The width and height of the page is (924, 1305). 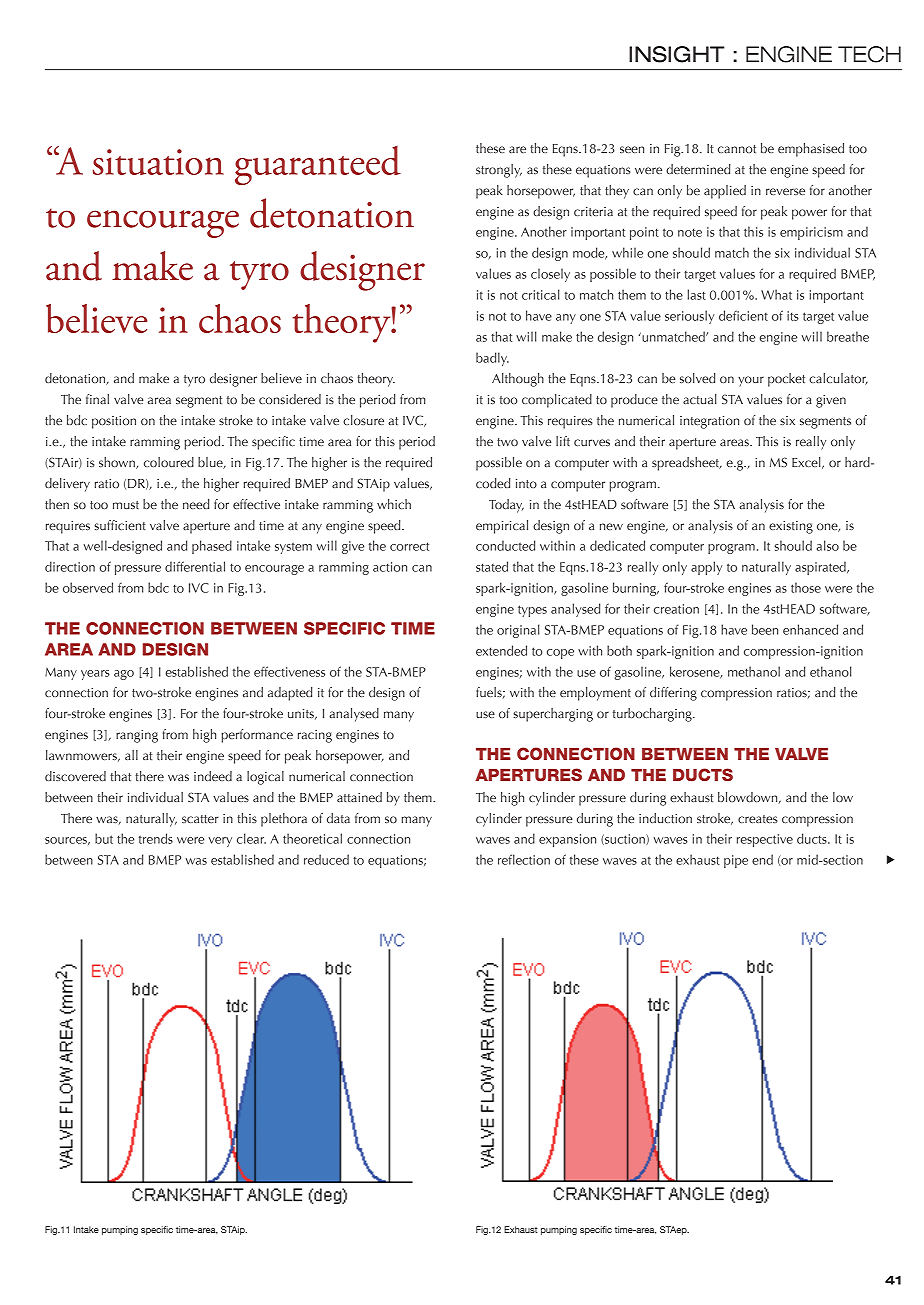 I want to click on situation, so click(x=158, y=162).
